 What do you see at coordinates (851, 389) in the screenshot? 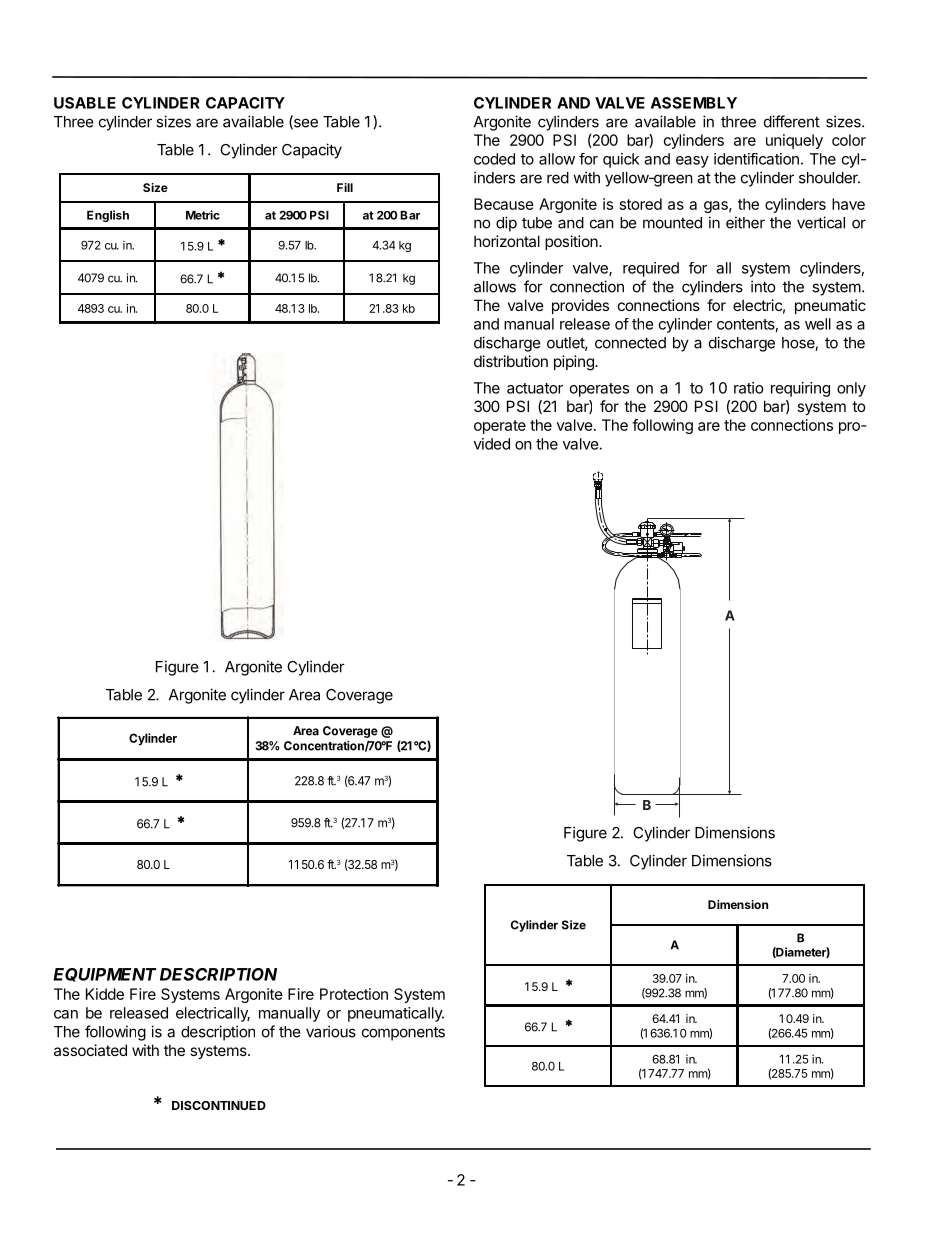
I see `only` at bounding box center [851, 389].
